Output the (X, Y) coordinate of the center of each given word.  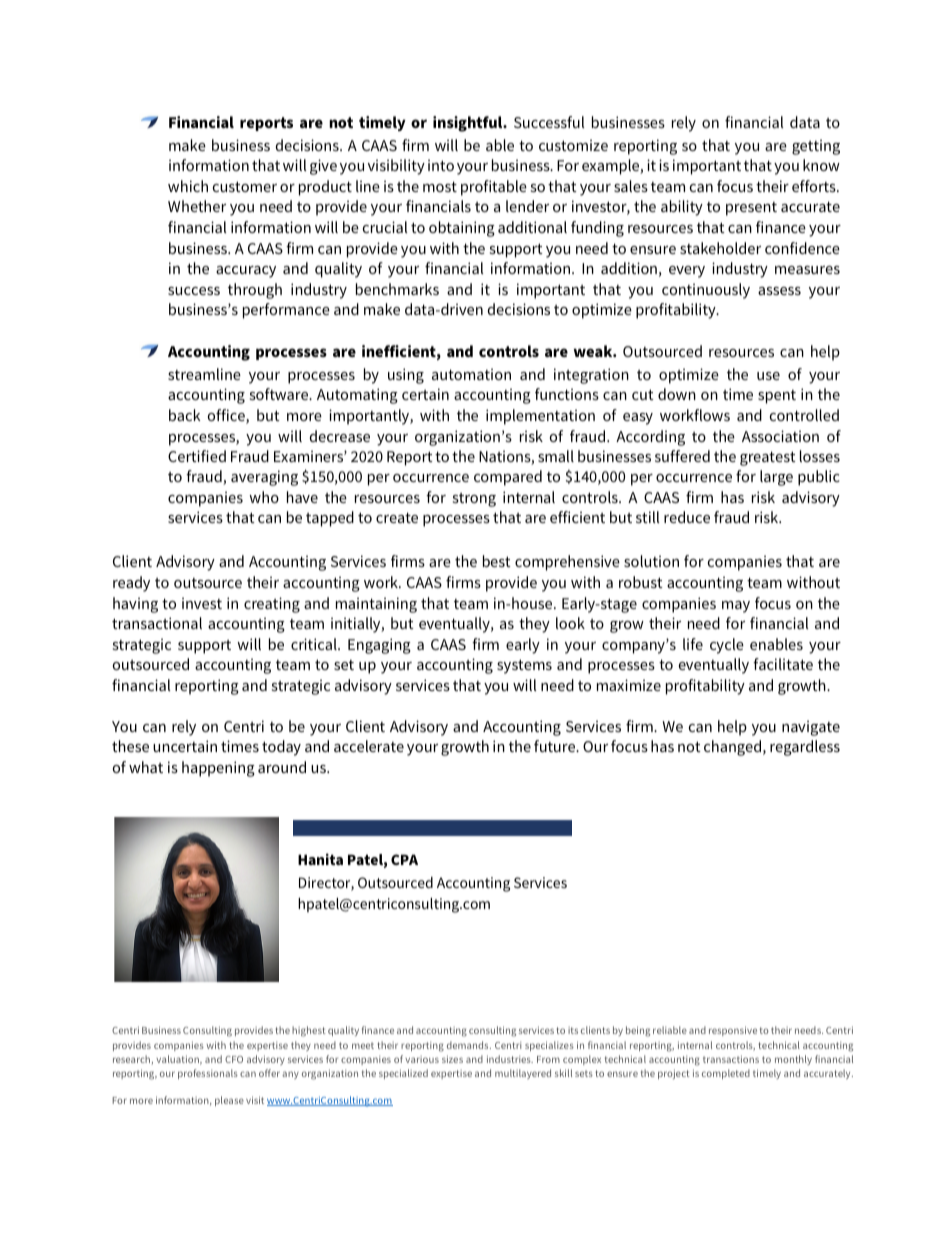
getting (816, 147)
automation (471, 374)
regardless (805, 748)
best (497, 561)
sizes (452, 1059)
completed (726, 1074)
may (736, 607)
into (441, 165)
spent (777, 397)
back (184, 415)
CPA (404, 859)
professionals (208, 1074)
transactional (157, 623)
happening (218, 769)
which (188, 186)
